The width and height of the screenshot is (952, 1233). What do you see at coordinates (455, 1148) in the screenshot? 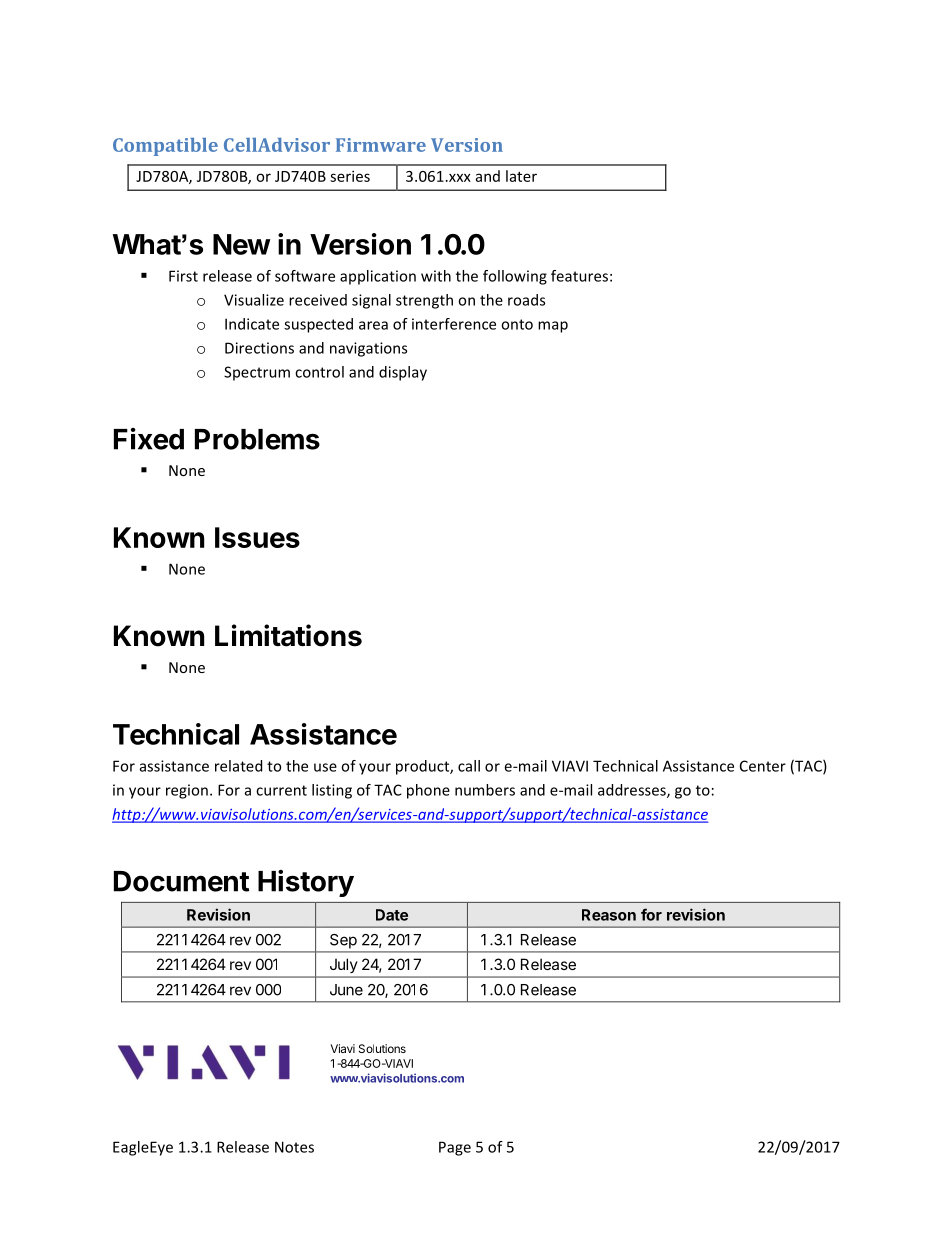
I see `Page` at bounding box center [455, 1148].
